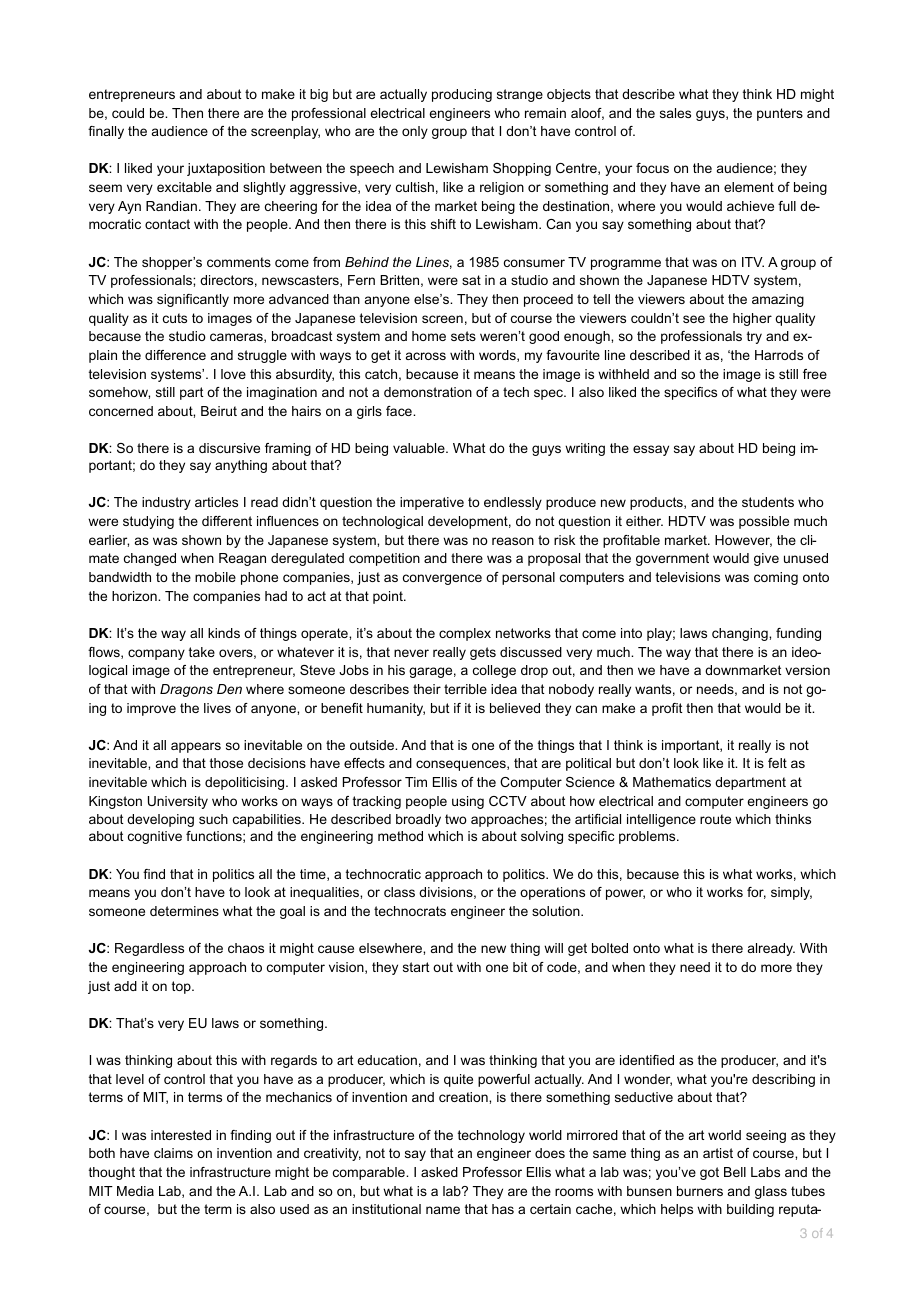  I want to click on claims, so click(173, 1153).
